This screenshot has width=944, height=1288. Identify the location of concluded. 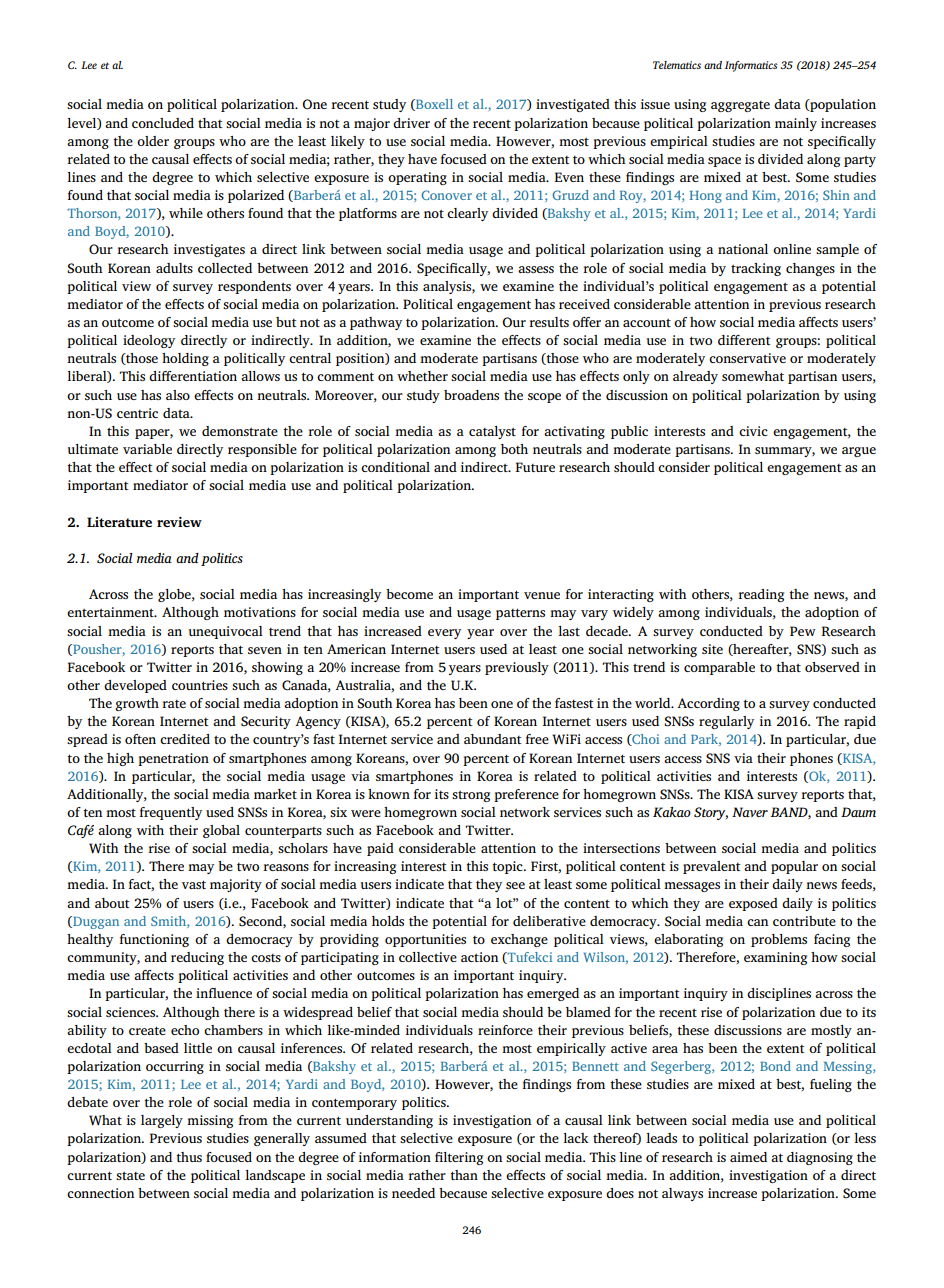
(163, 123).
